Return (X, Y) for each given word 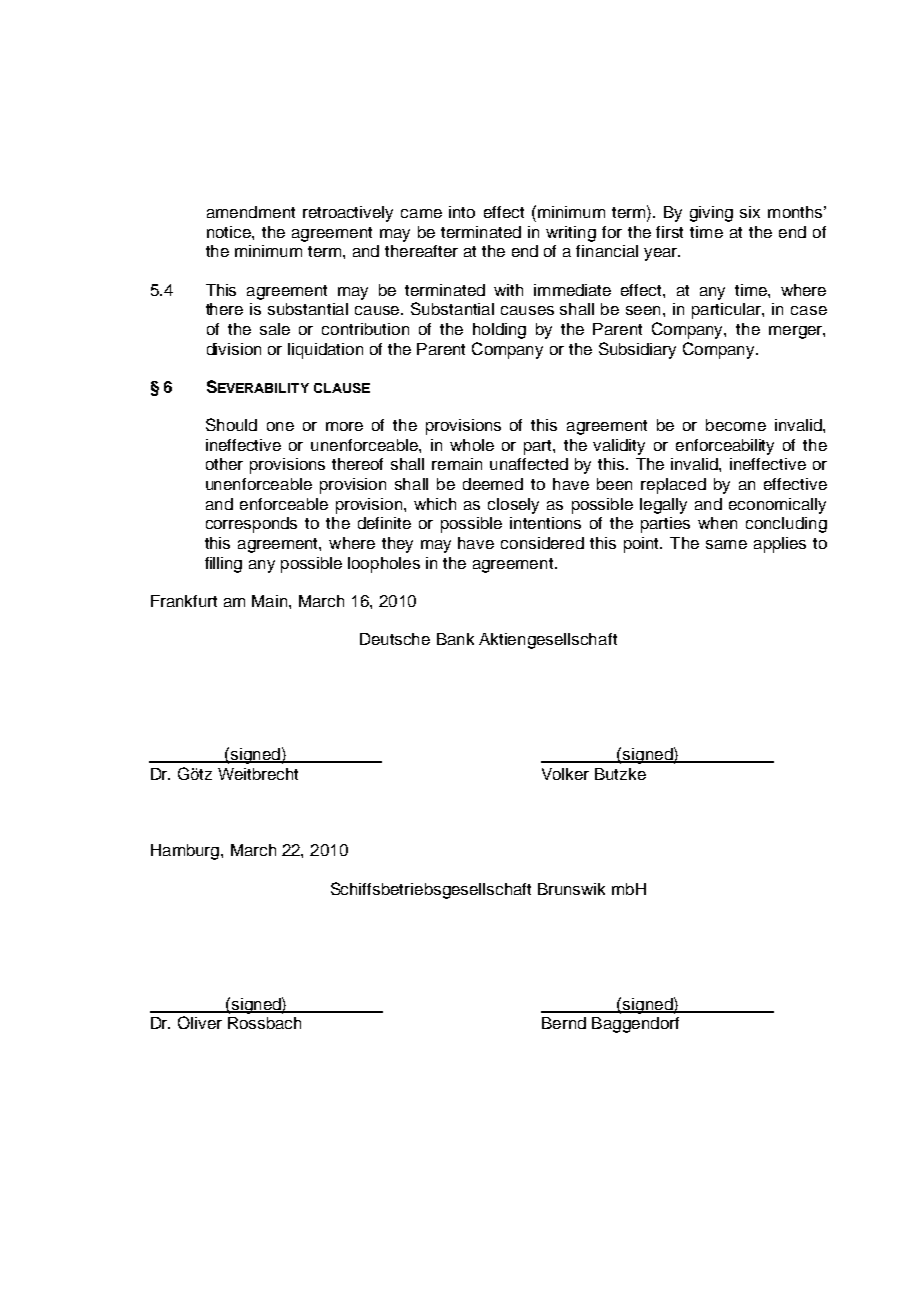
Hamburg (185, 852)
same (726, 544)
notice (230, 232)
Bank (455, 639)
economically (777, 506)
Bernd (564, 1023)
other (224, 464)
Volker (565, 774)
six (750, 212)
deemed (493, 484)
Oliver (200, 1022)
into (462, 212)
